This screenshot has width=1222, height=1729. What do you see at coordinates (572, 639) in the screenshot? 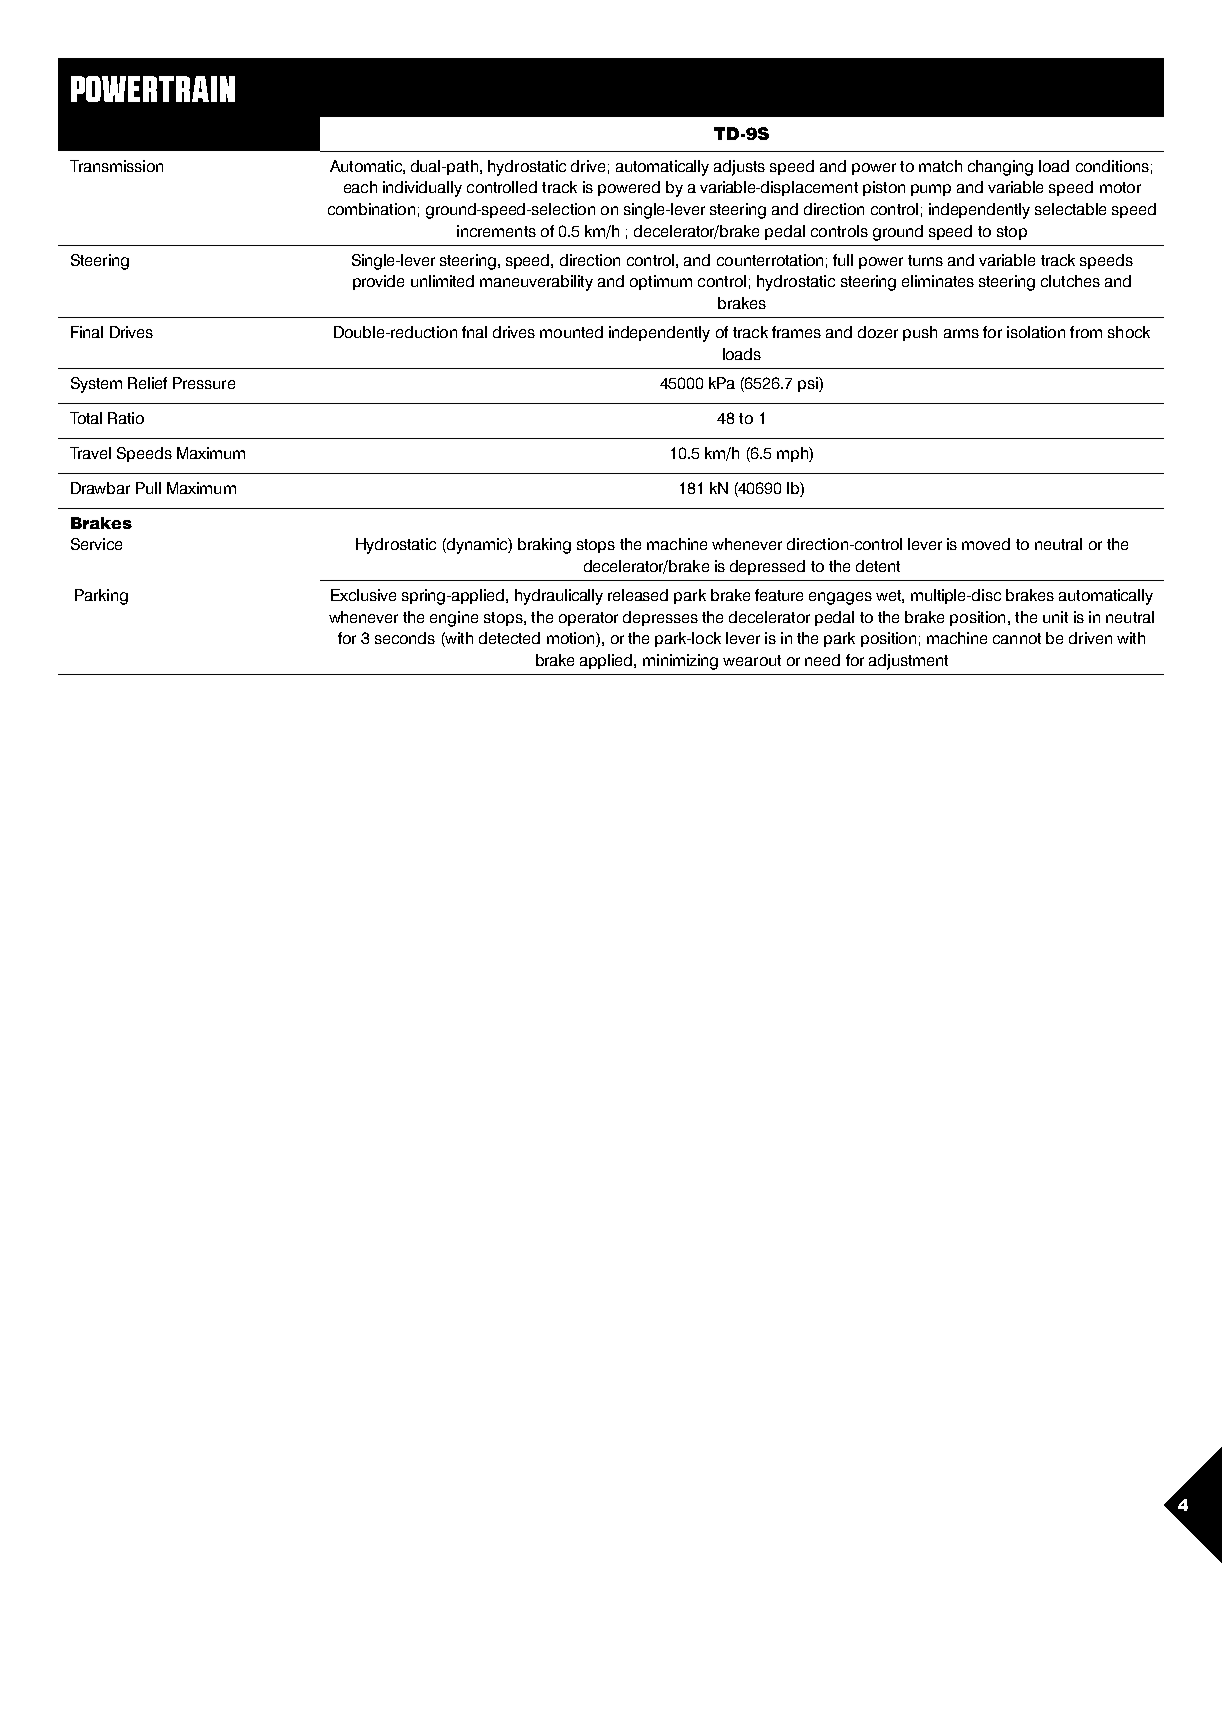
I see `motion` at bounding box center [572, 639].
